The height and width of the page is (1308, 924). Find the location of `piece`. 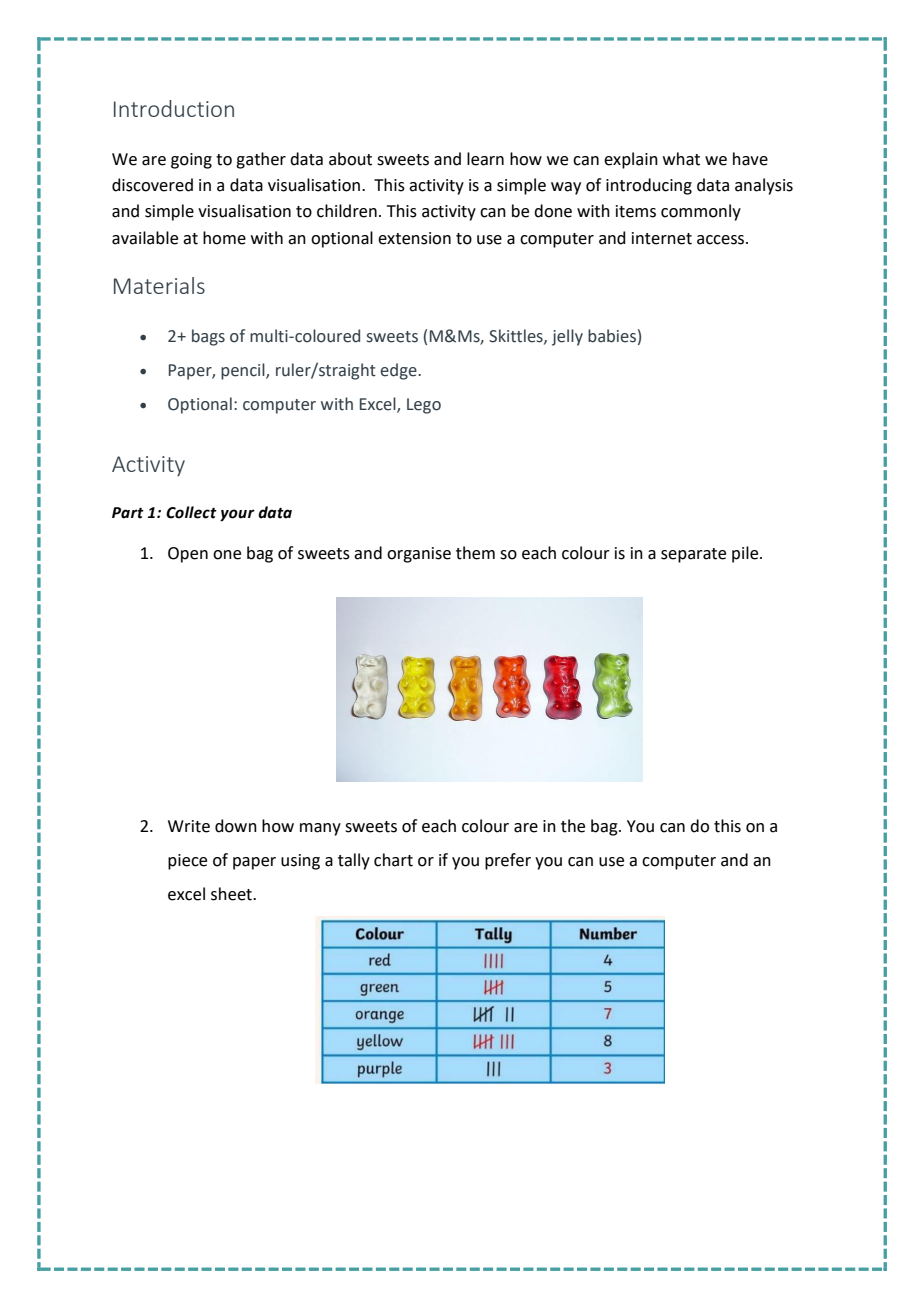

piece is located at coordinates (187, 862).
